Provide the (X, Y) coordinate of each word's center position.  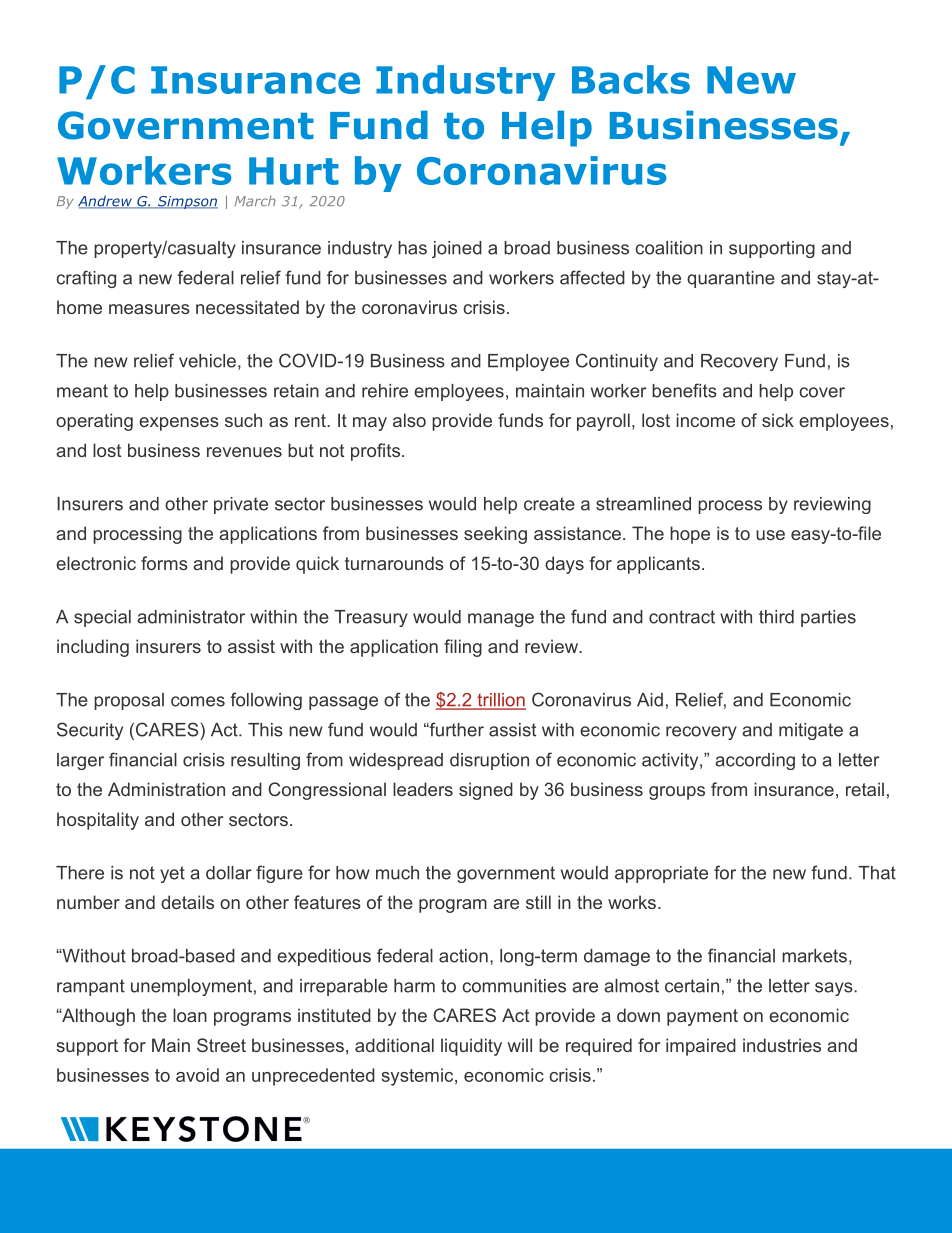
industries (782, 1045)
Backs (631, 79)
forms (164, 563)
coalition (669, 248)
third (776, 617)
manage (501, 620)
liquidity (471, 1047)
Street (221, 1045)
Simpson (186, 202)
